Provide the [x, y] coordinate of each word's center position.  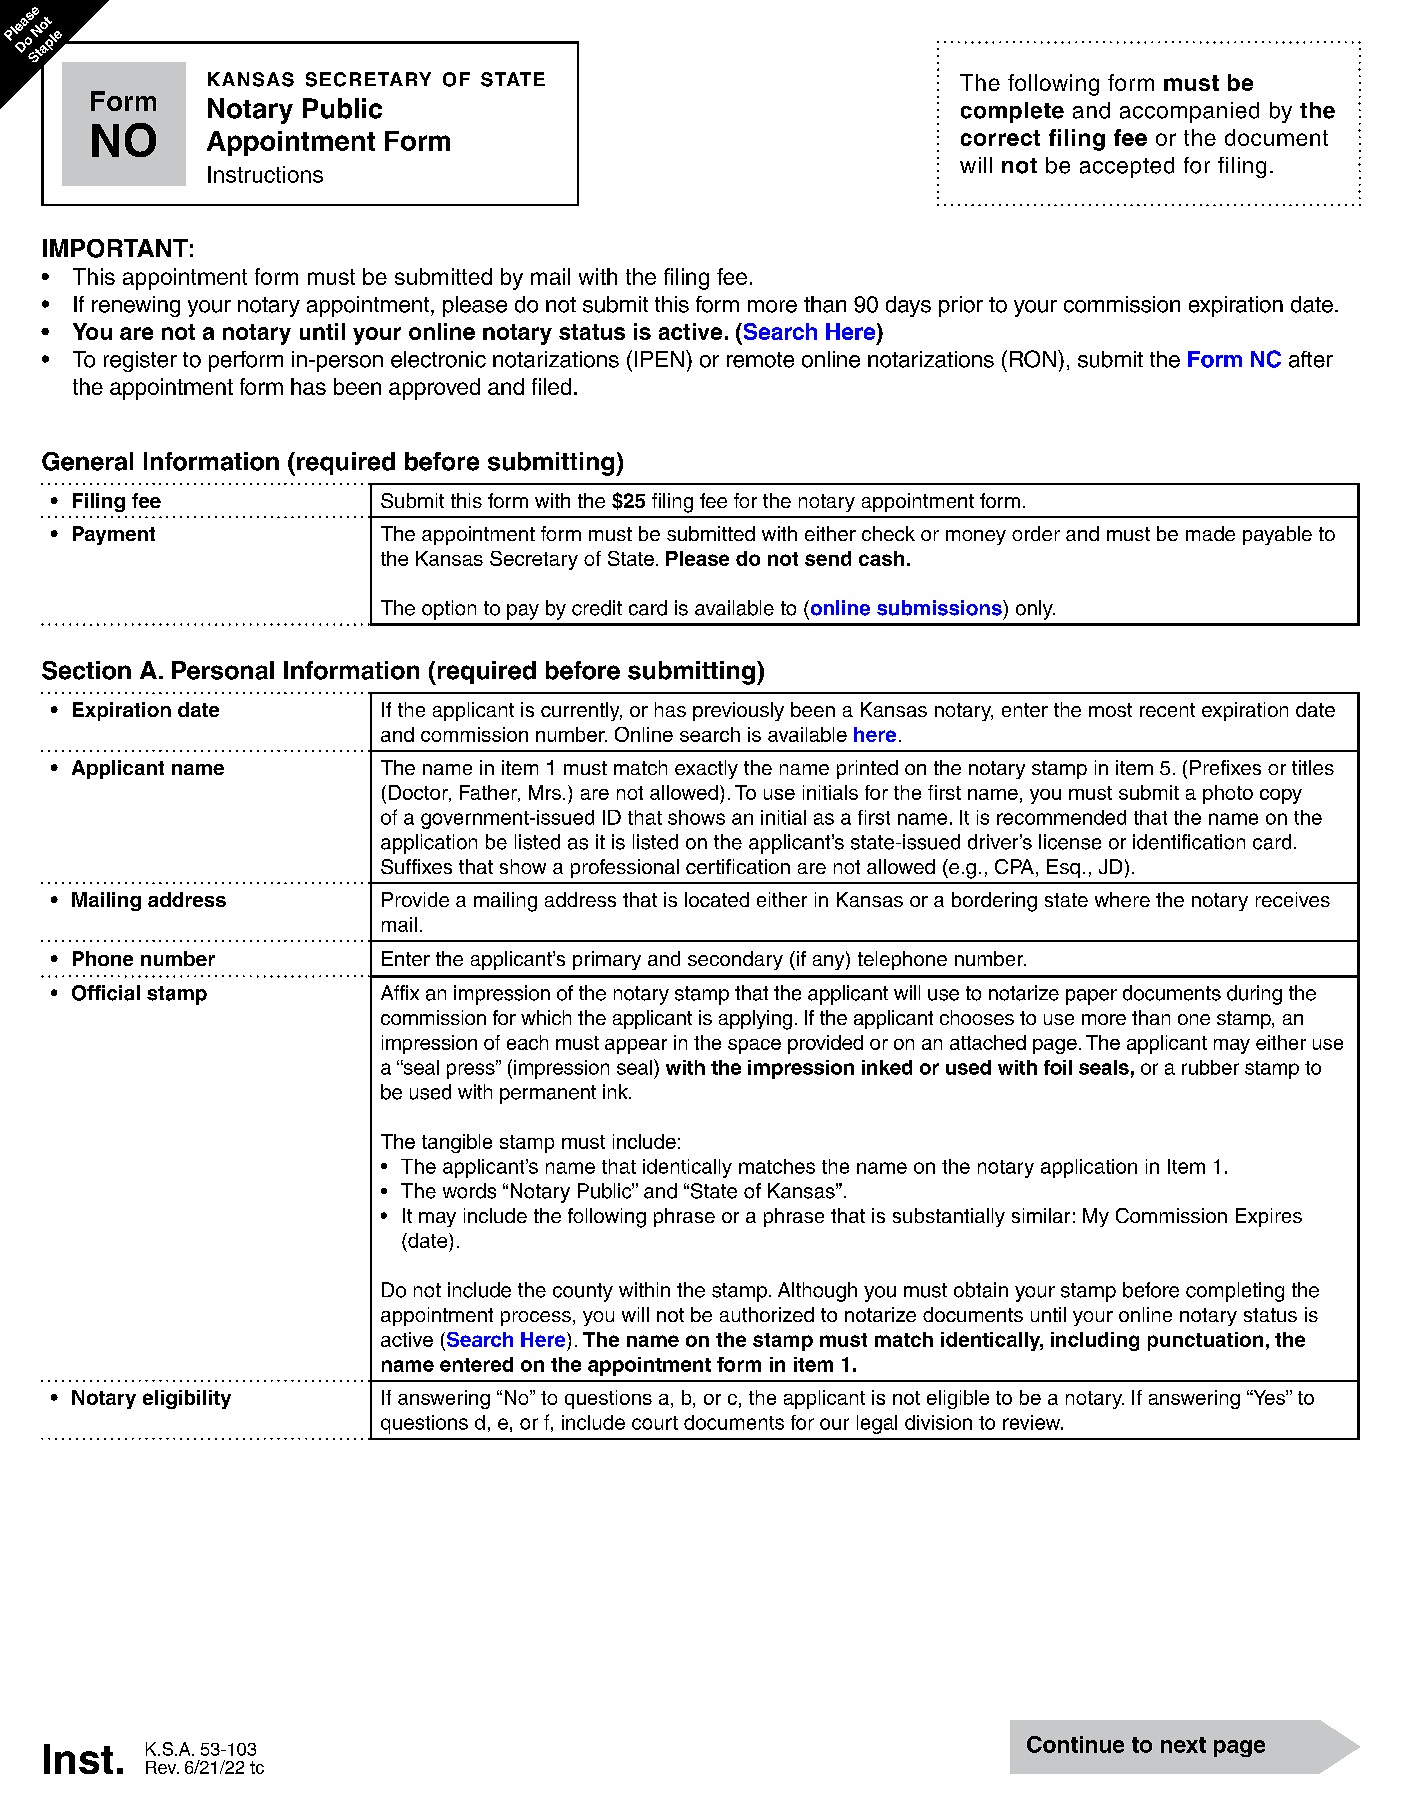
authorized [767, 1314]
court [655, 1423]
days [908, 306]
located [717, 899]
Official [106, 993]
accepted [1127, 167]
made [1210, 533]
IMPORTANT [115, 248]
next [1183, 1745]
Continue [1075, 1744]
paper [1091, 997]
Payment [114, 535]
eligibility [187, 1399]
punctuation [1205, 1341]
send [828, 558]
